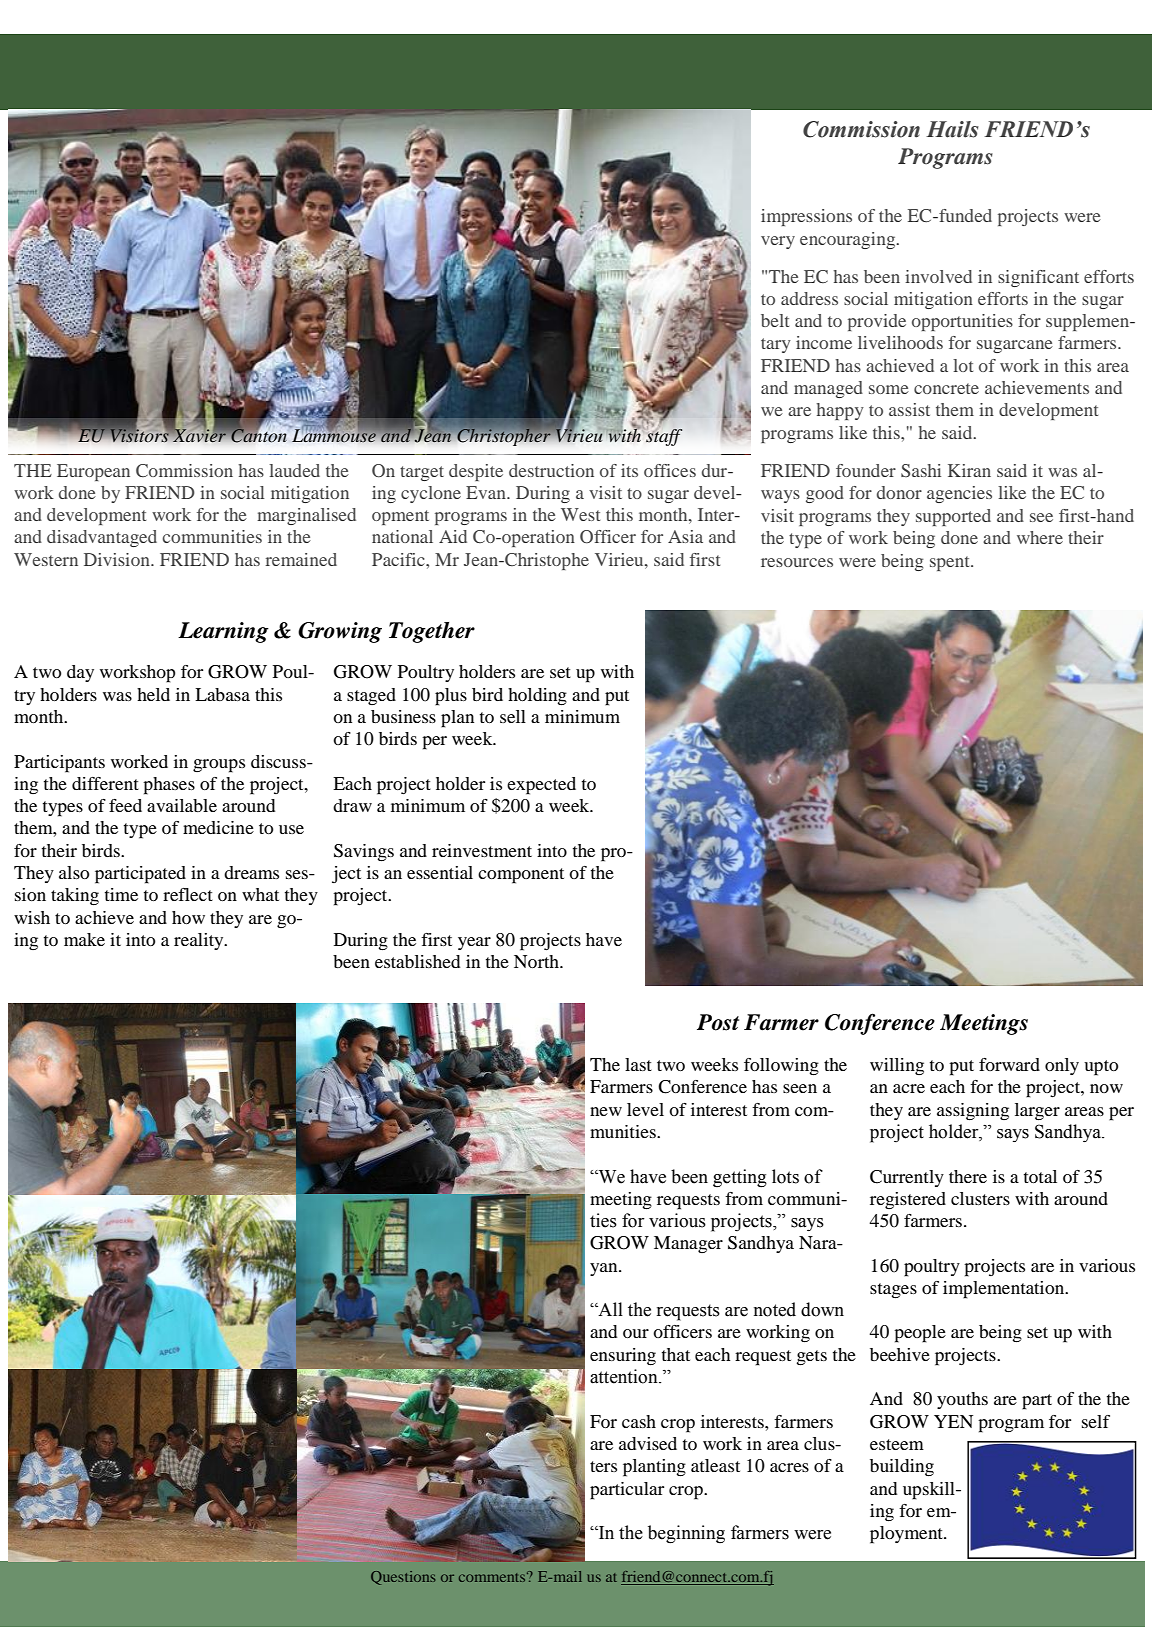 The width and height of the document is (1154, 1632). I want to click on Questions, so click(403, 1578).
